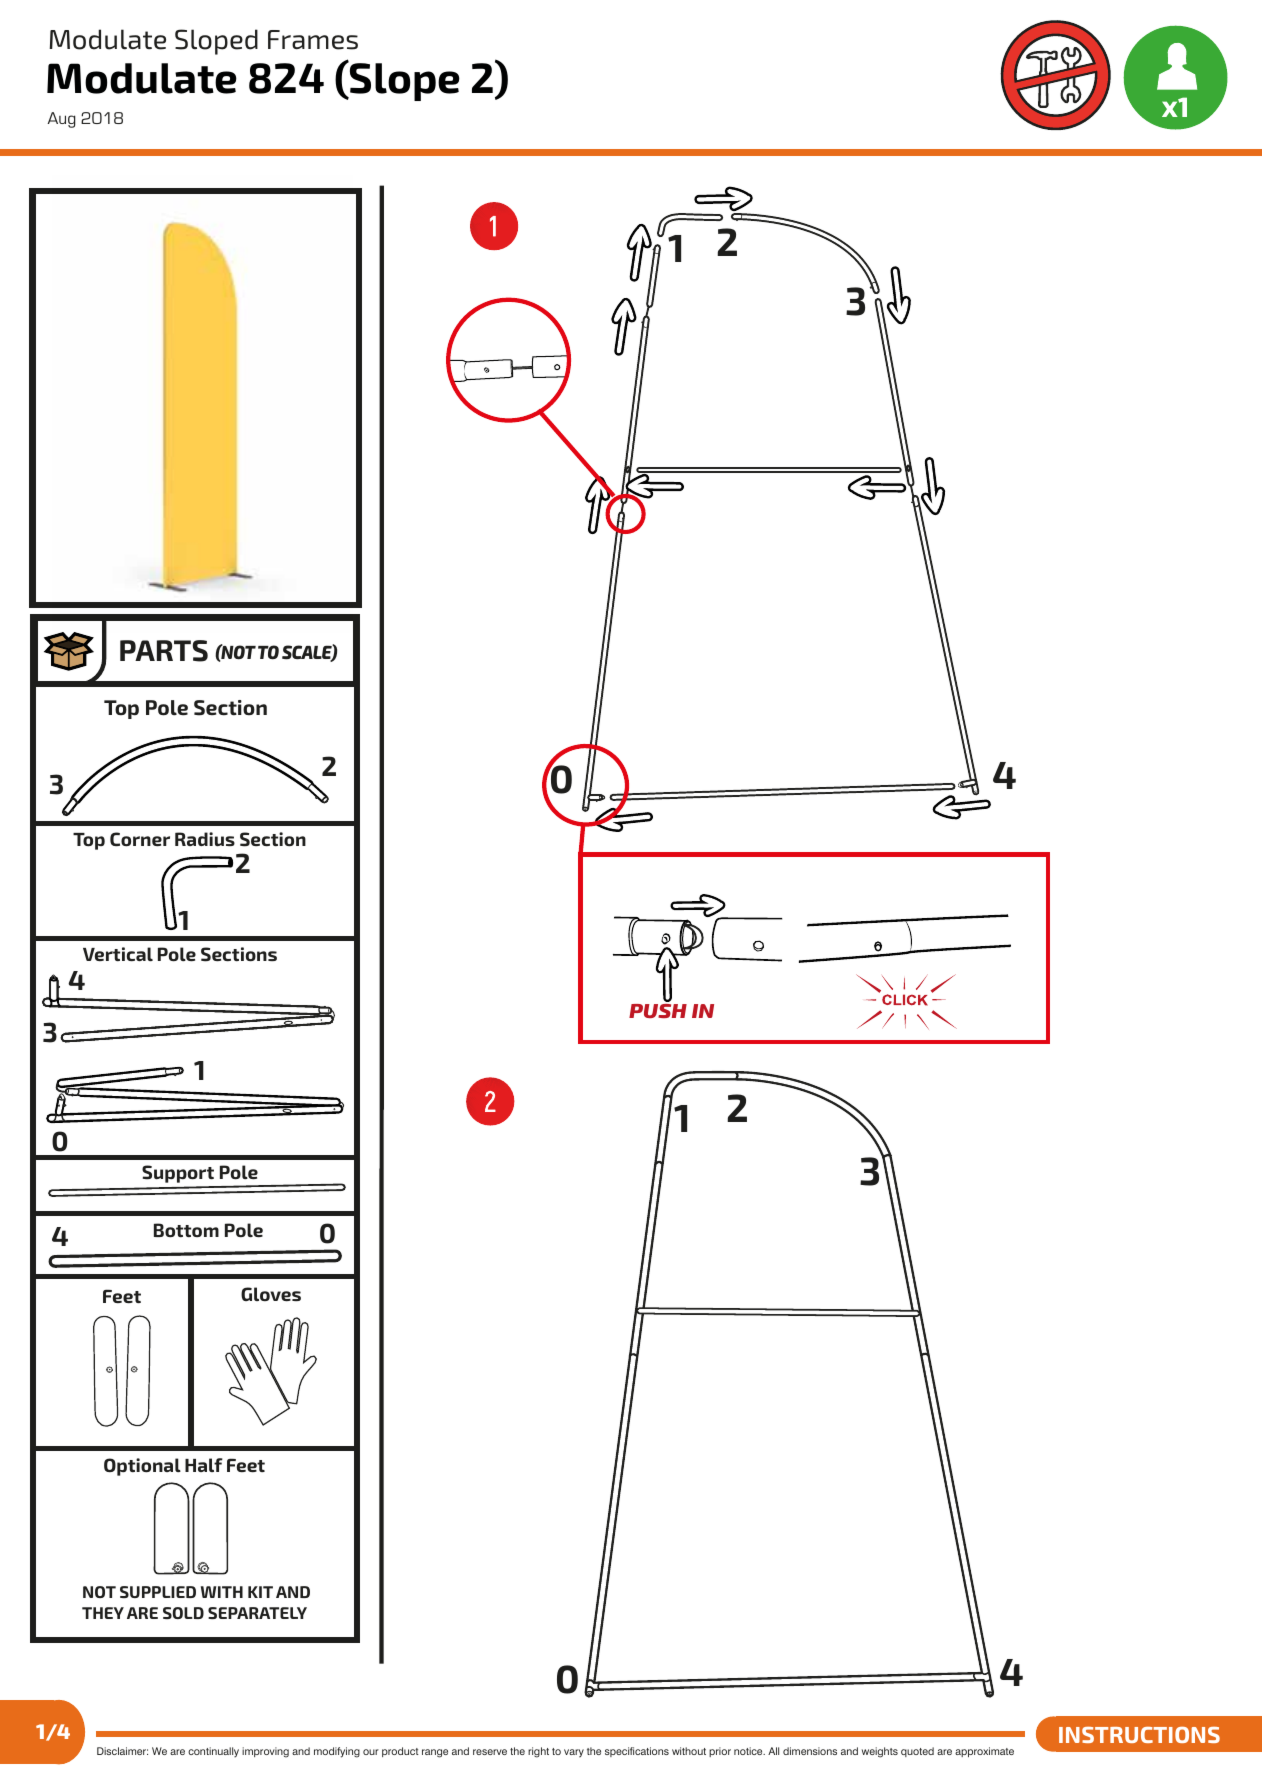  What do you see at coordinates (658, 1011) in the image?
I see `PUSH` at bounding box center [658, 1011].
